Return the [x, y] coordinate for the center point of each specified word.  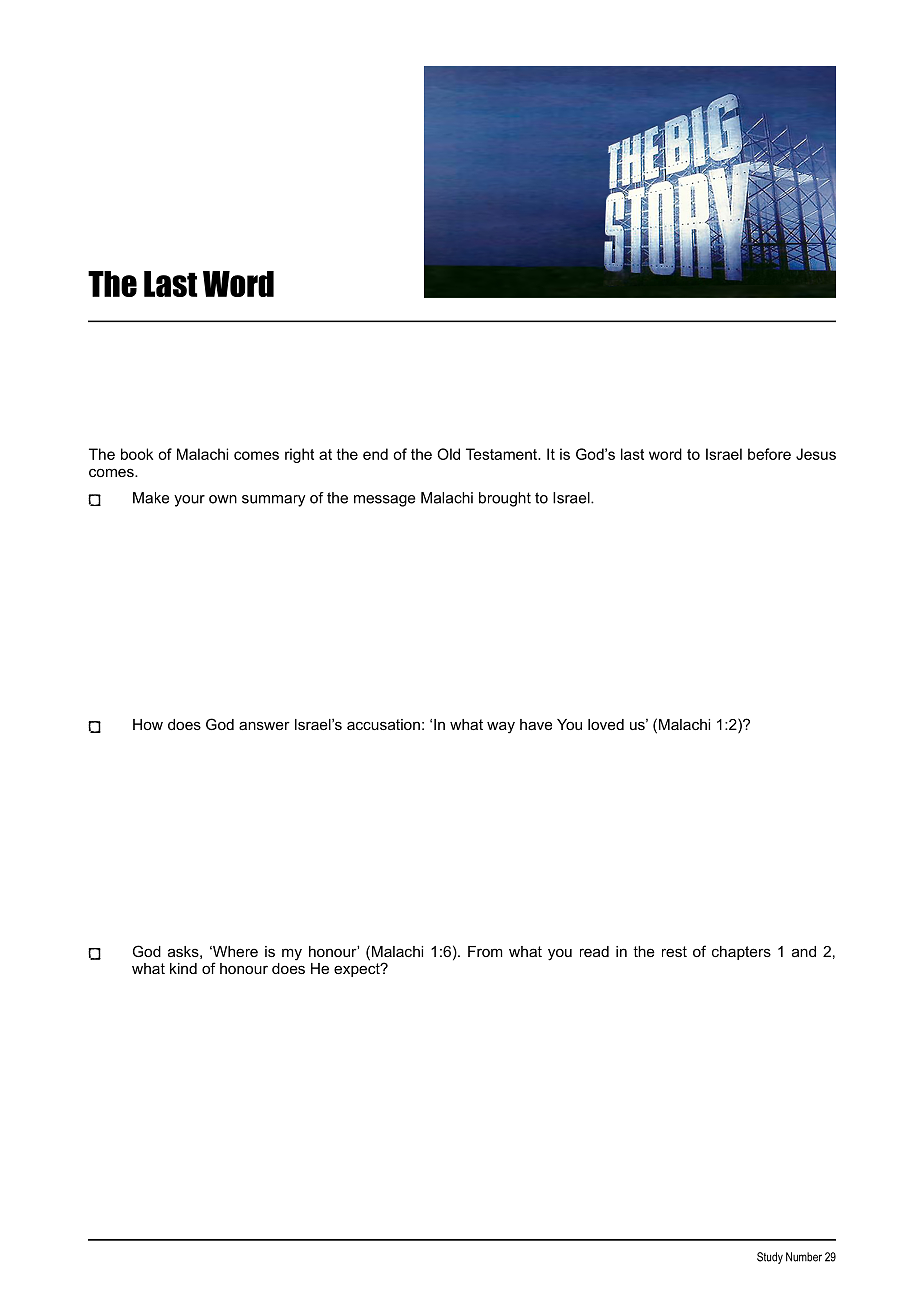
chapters [741, 953]
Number [804, 1257]
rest [674, 951]
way [501, 727]
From [485, 951]
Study [770, 1258]
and [804, 951]
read [594, 951]
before [769, 454]
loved [606, 724]
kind [183, 968]
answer [264, 725]
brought [505, 499]
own [223, 499]
